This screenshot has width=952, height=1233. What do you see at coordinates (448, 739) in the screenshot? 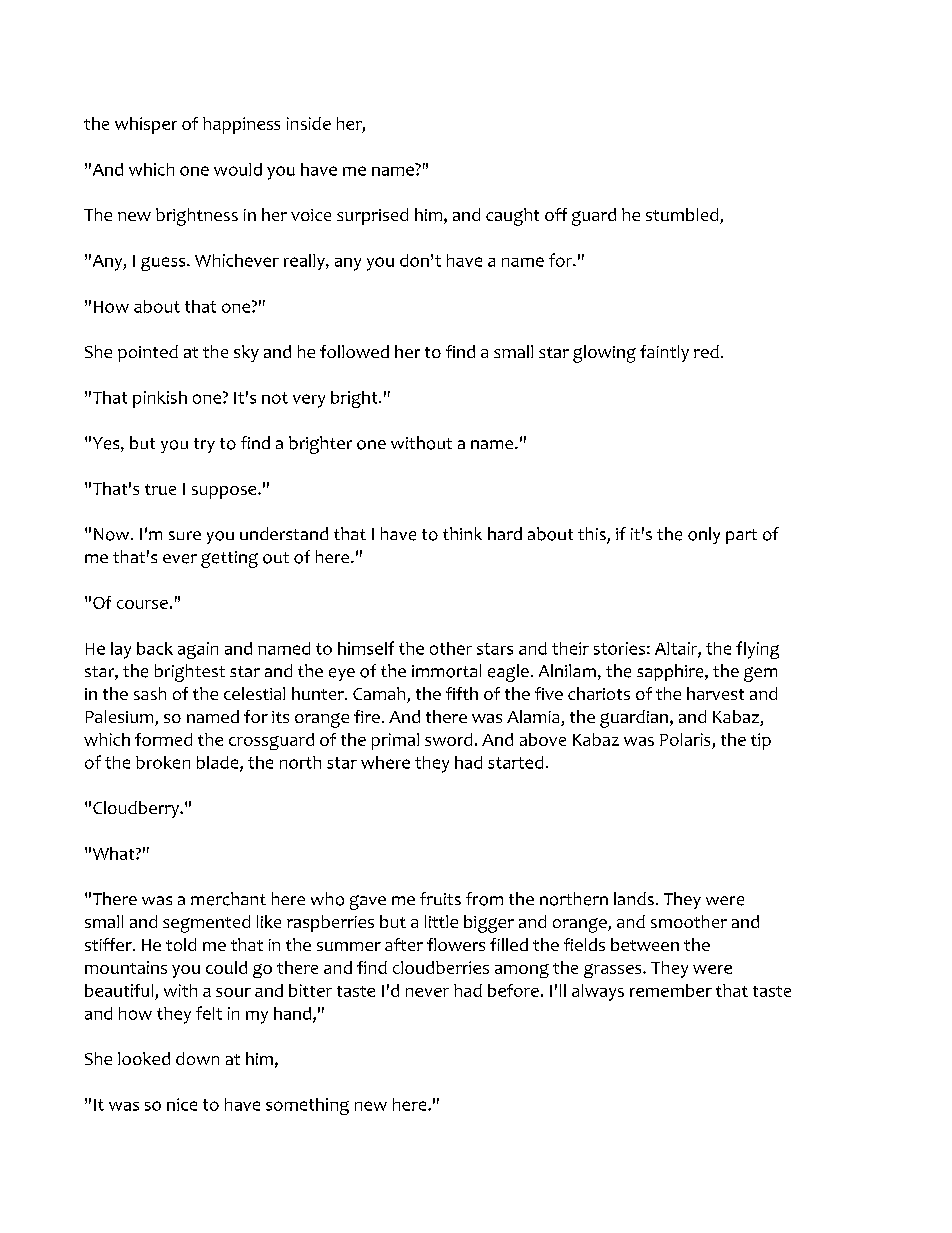
I see `sword` at bounding box center [448, 739].
